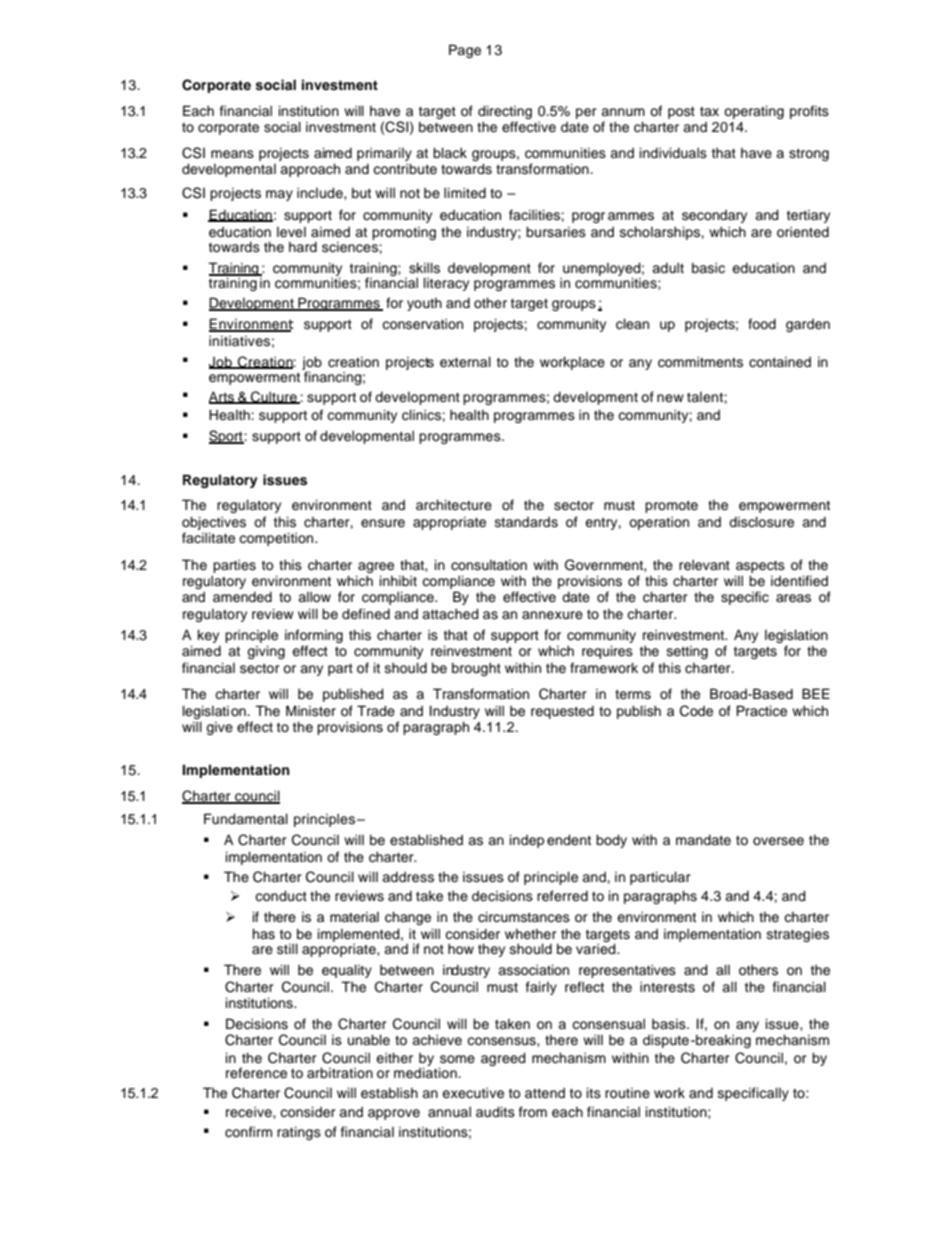 This page has width=952, height=1233. Describe the element at coordinates (465, 362) in the page. I see `external` at that location.
